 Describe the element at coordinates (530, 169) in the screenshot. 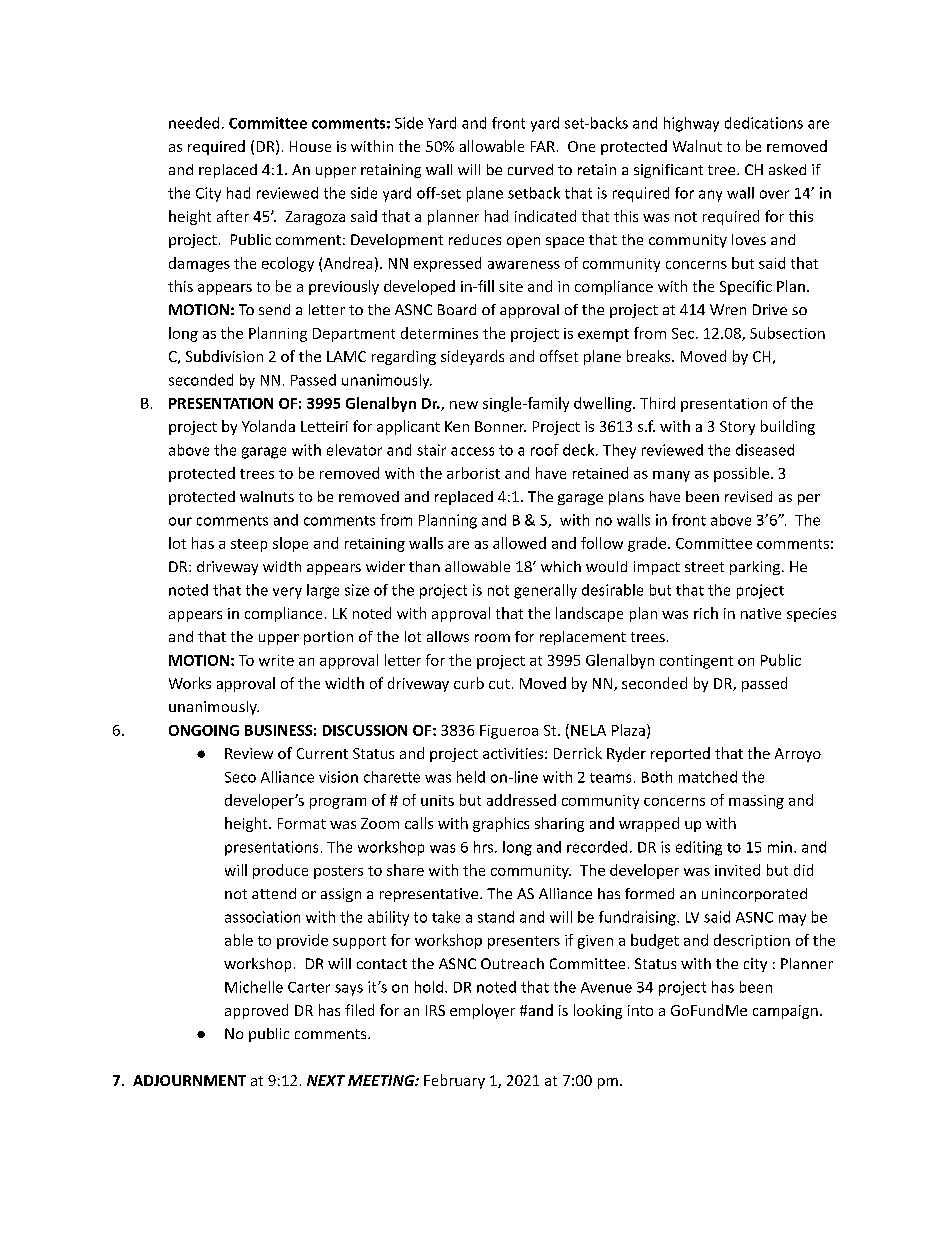

I see `curved` at that location.
